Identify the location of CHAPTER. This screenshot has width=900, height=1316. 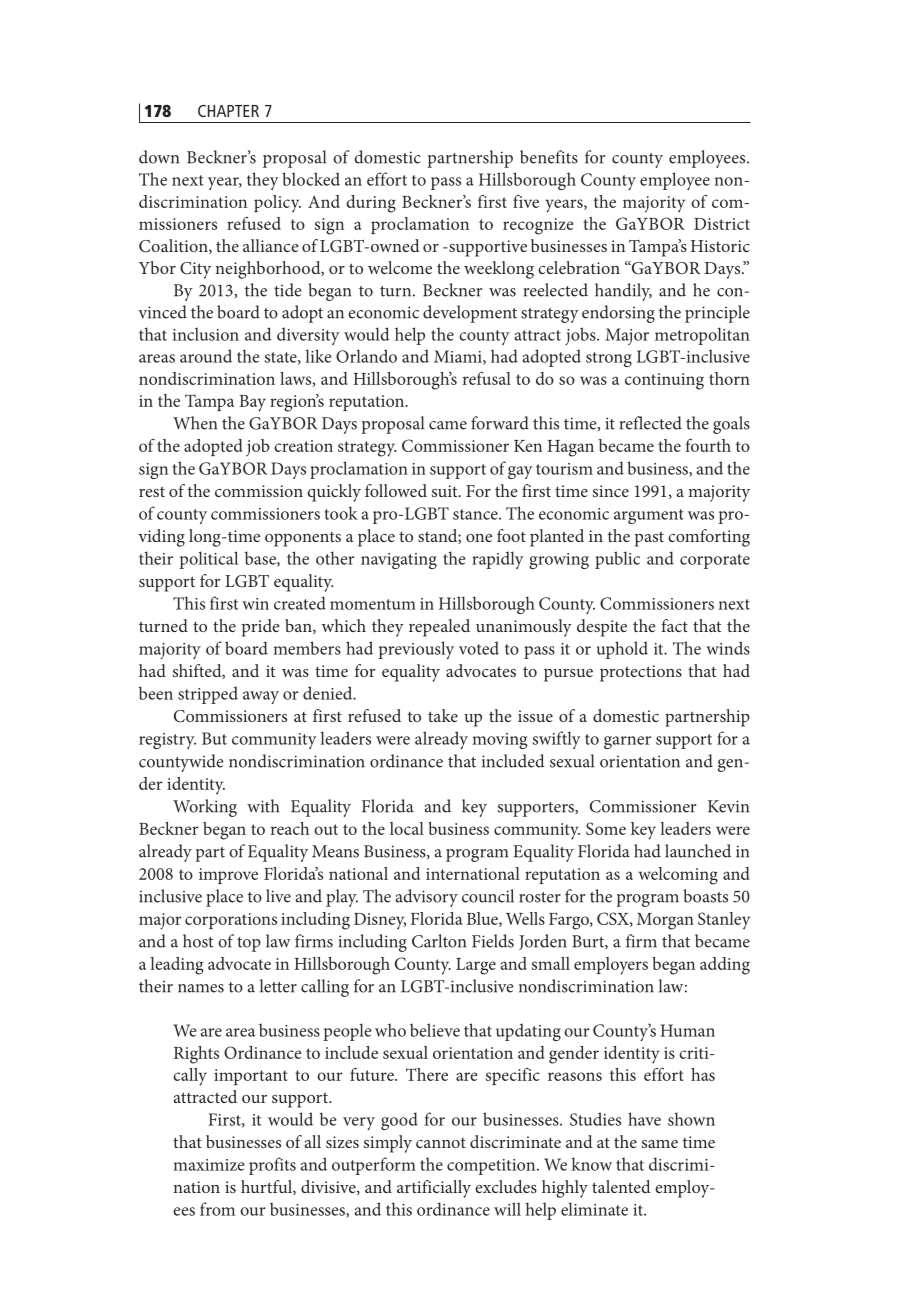
(228, 111).
